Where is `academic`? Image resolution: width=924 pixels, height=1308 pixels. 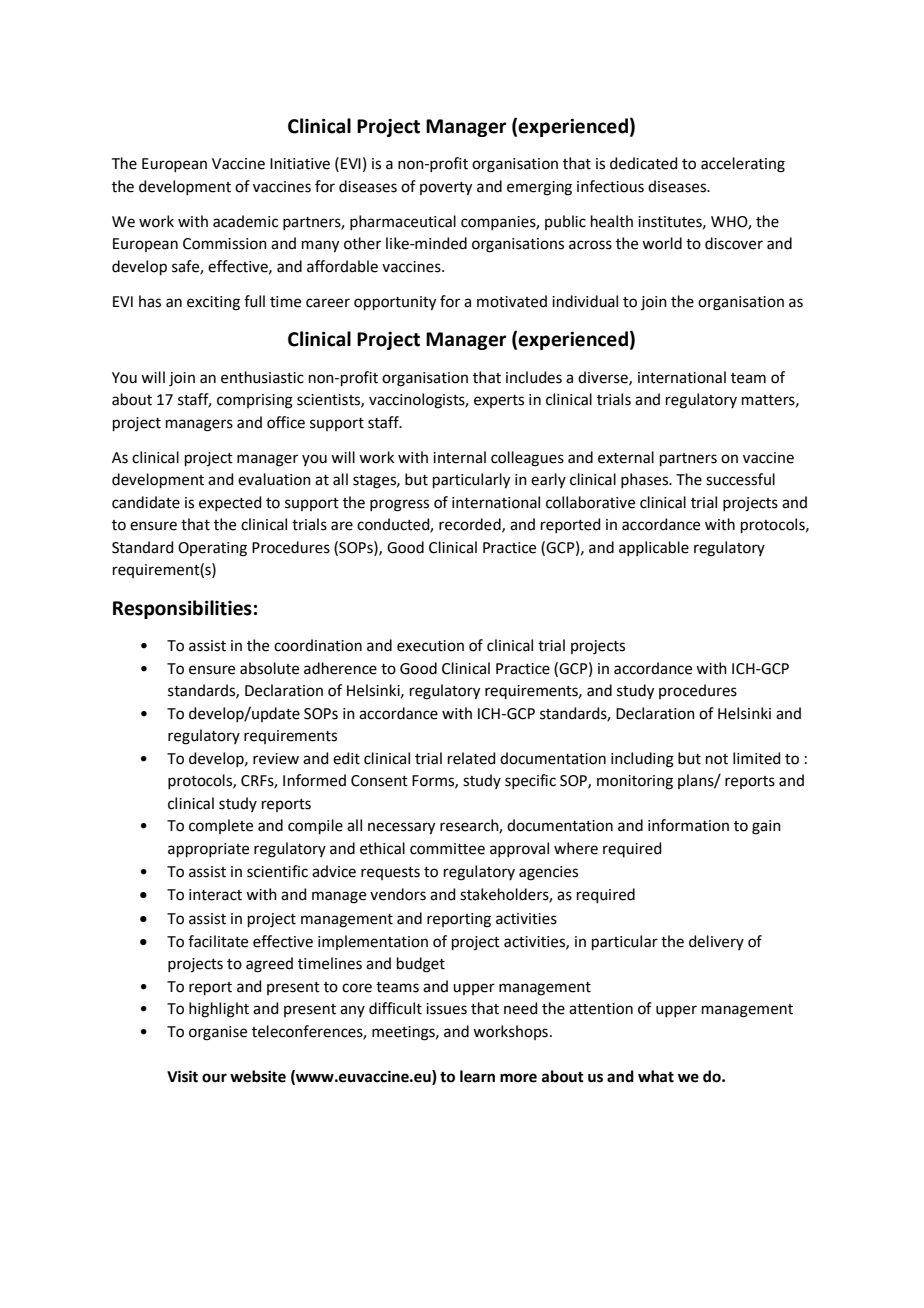
academic is located at coordinates (245, 221).
